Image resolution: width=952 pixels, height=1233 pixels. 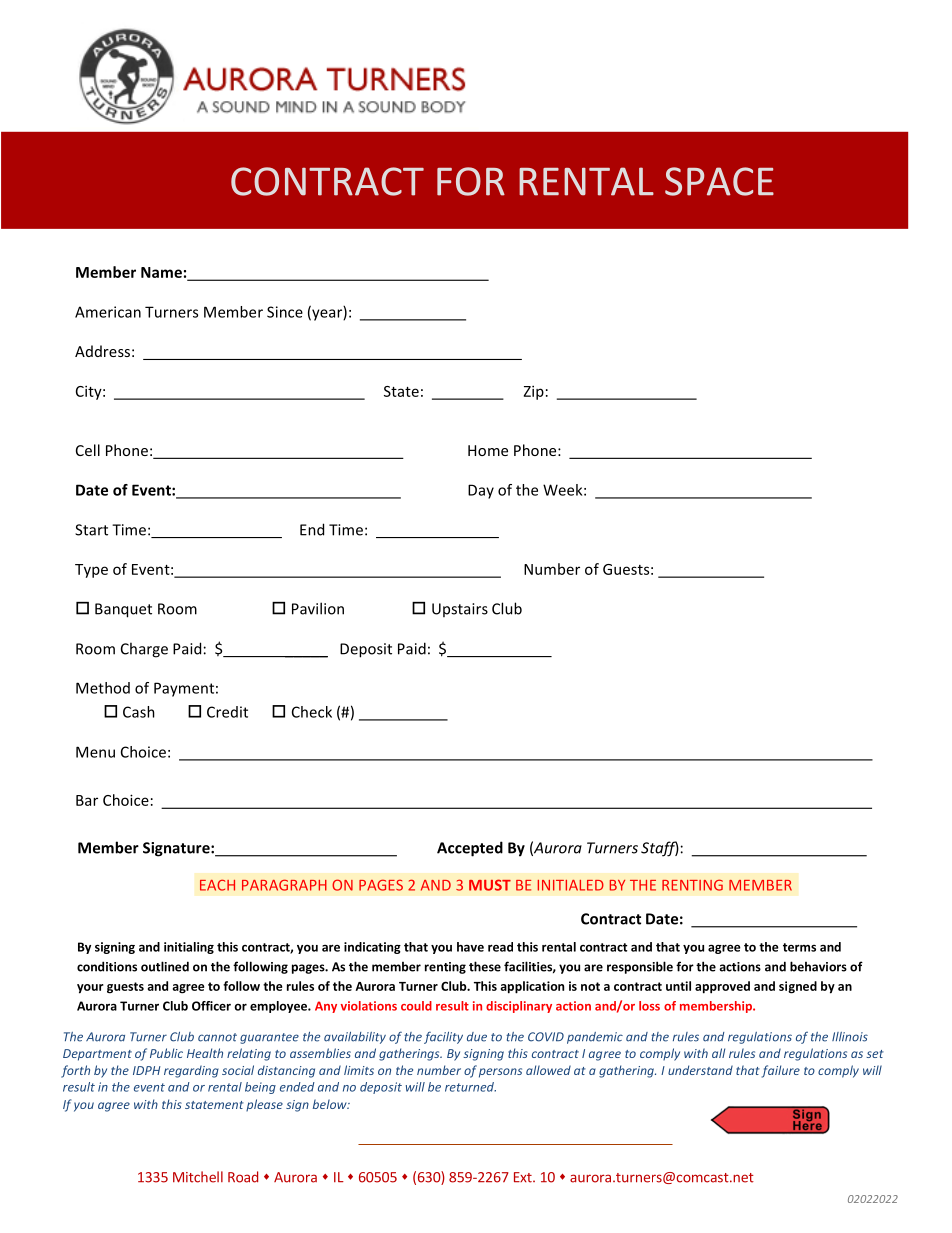 What do you see at coordinates (534, 392) in the image?
I see `Zip` at bounding box center [534, 392].
